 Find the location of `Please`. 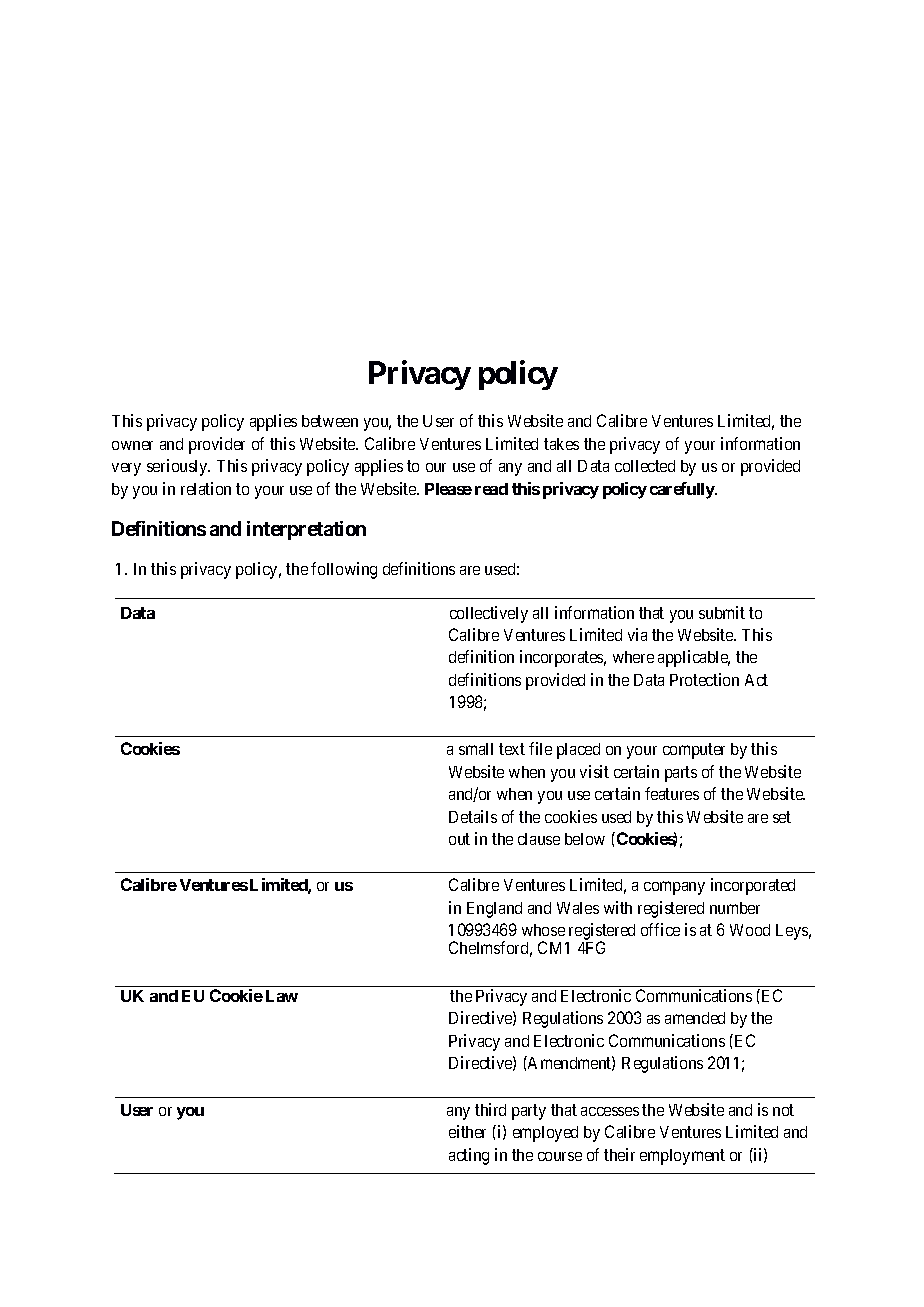

Please is located at coordinates (448, 489).
